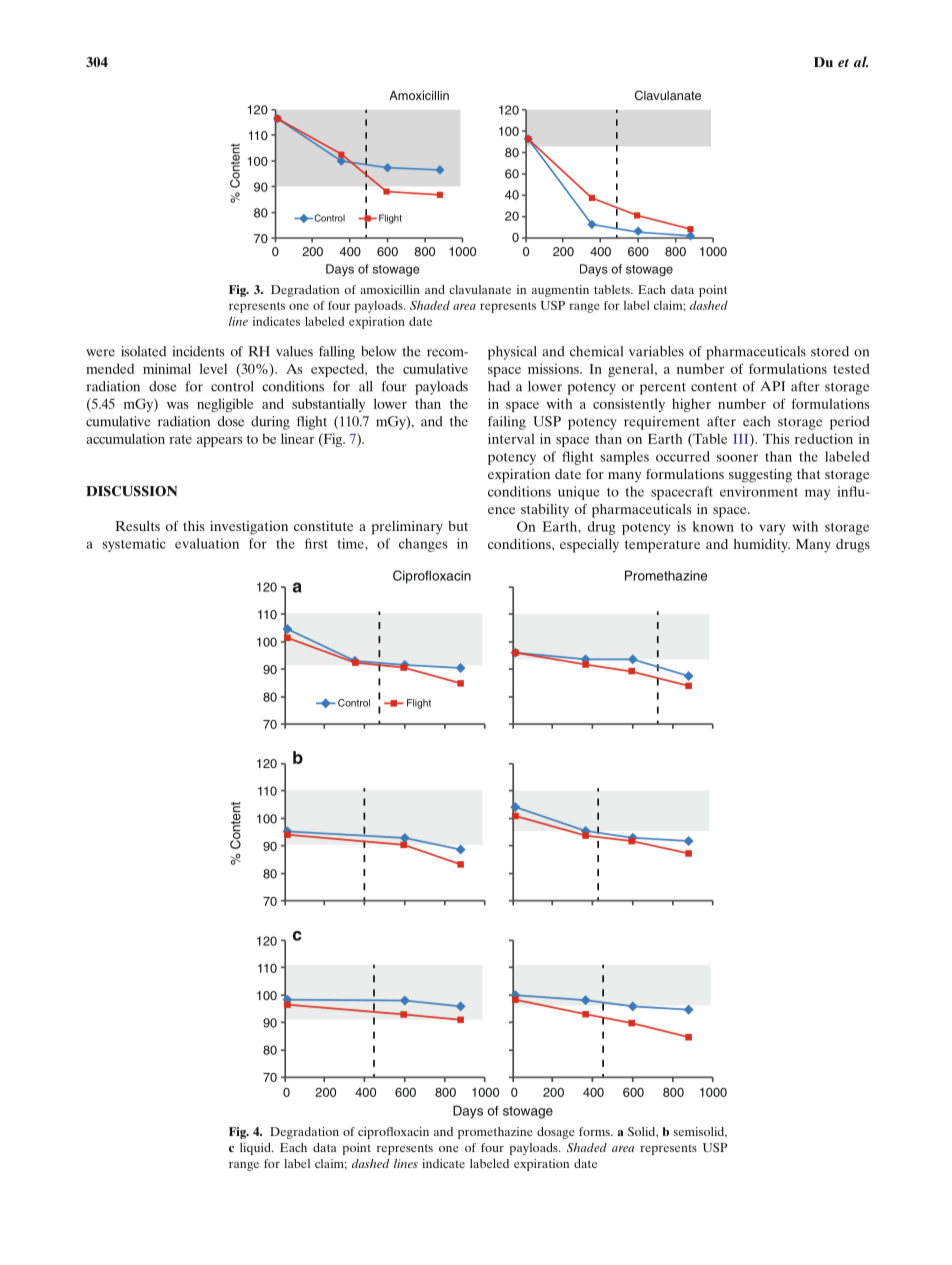  I want to click on stored, so click(830, 351).
